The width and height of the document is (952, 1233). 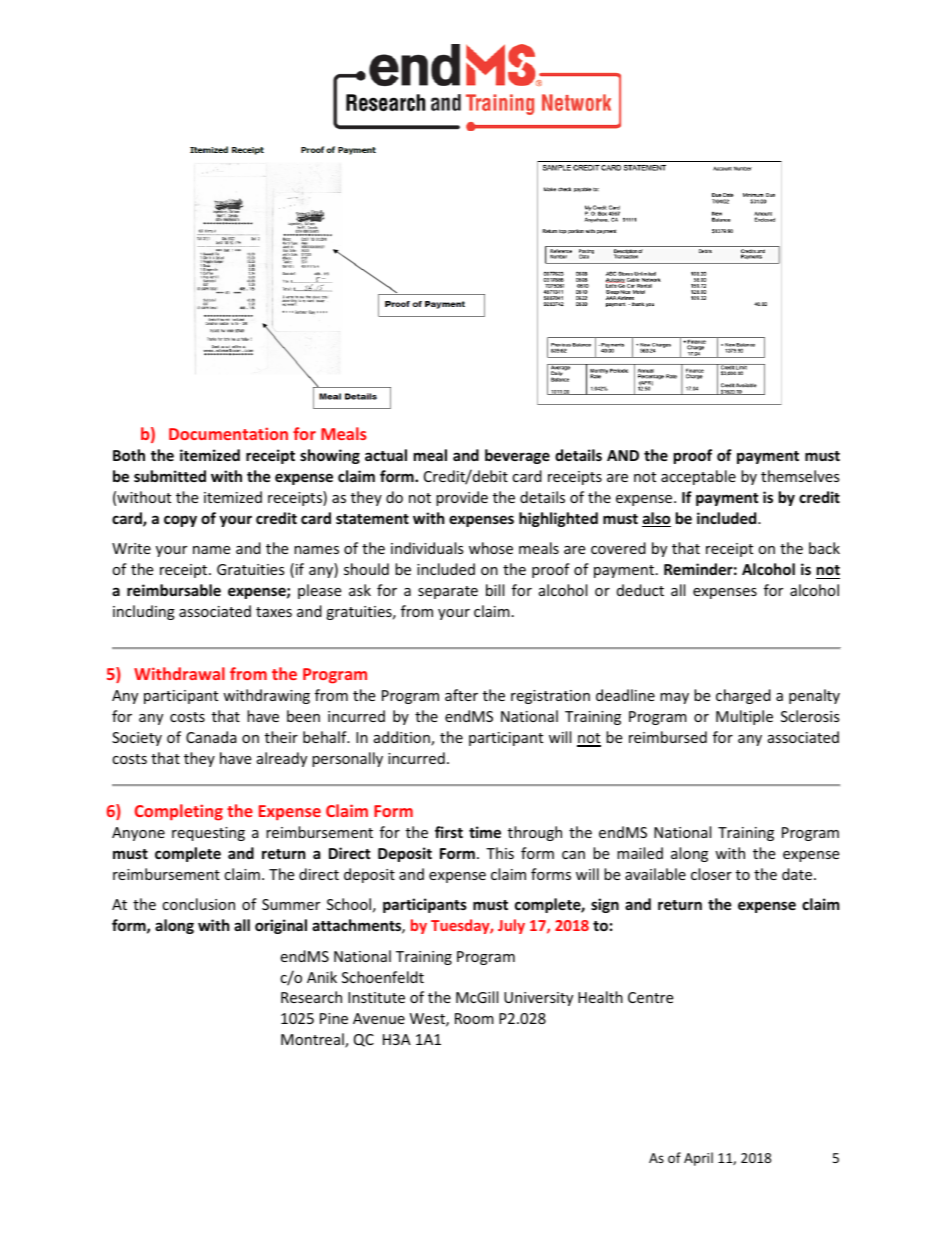 I want to click on reimbursed, so click(x=668, y=737).
